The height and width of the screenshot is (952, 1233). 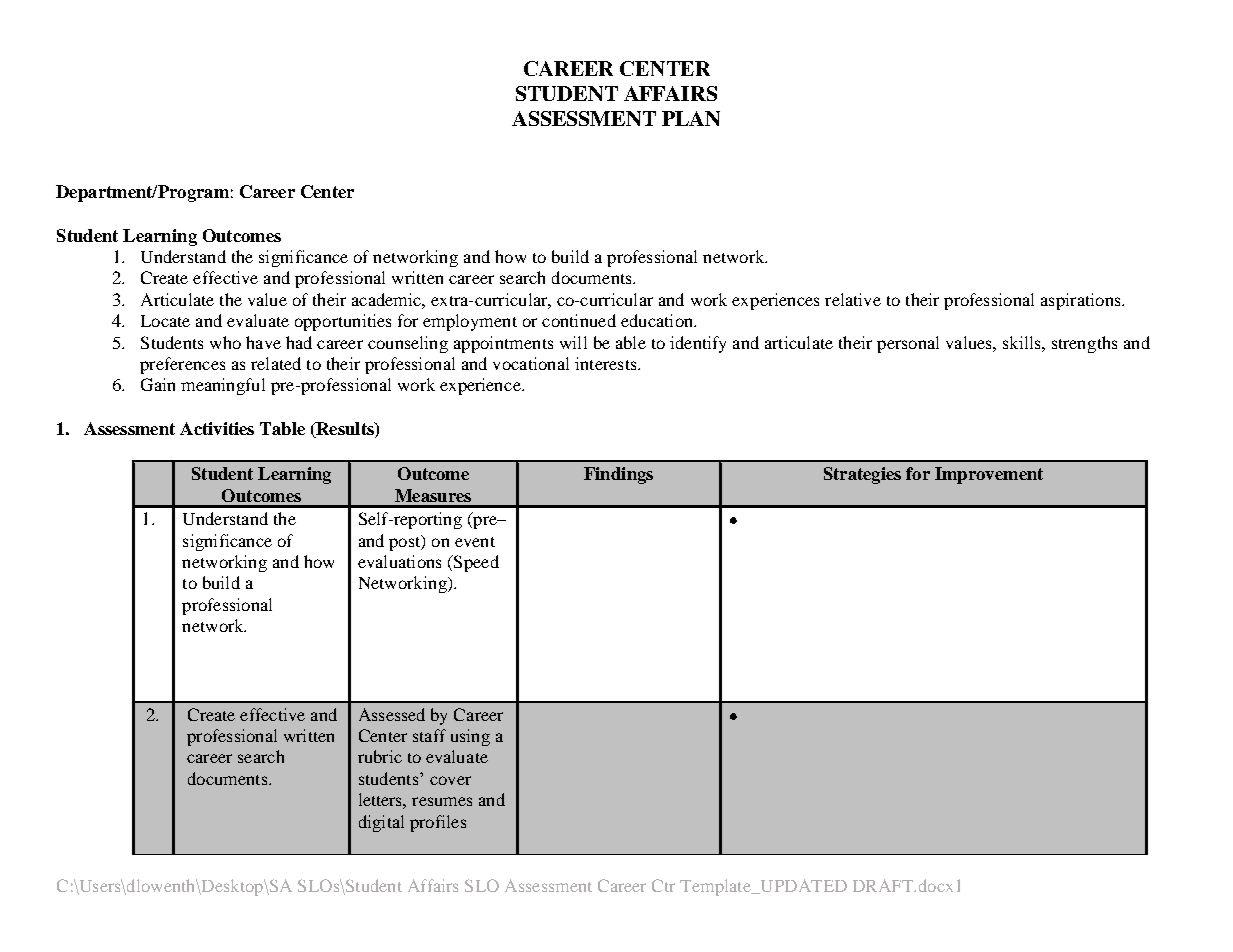 What do you see at coordinates (433, 495) in the screenshot?
I see `Measures` at bounding box center [433, 495].
